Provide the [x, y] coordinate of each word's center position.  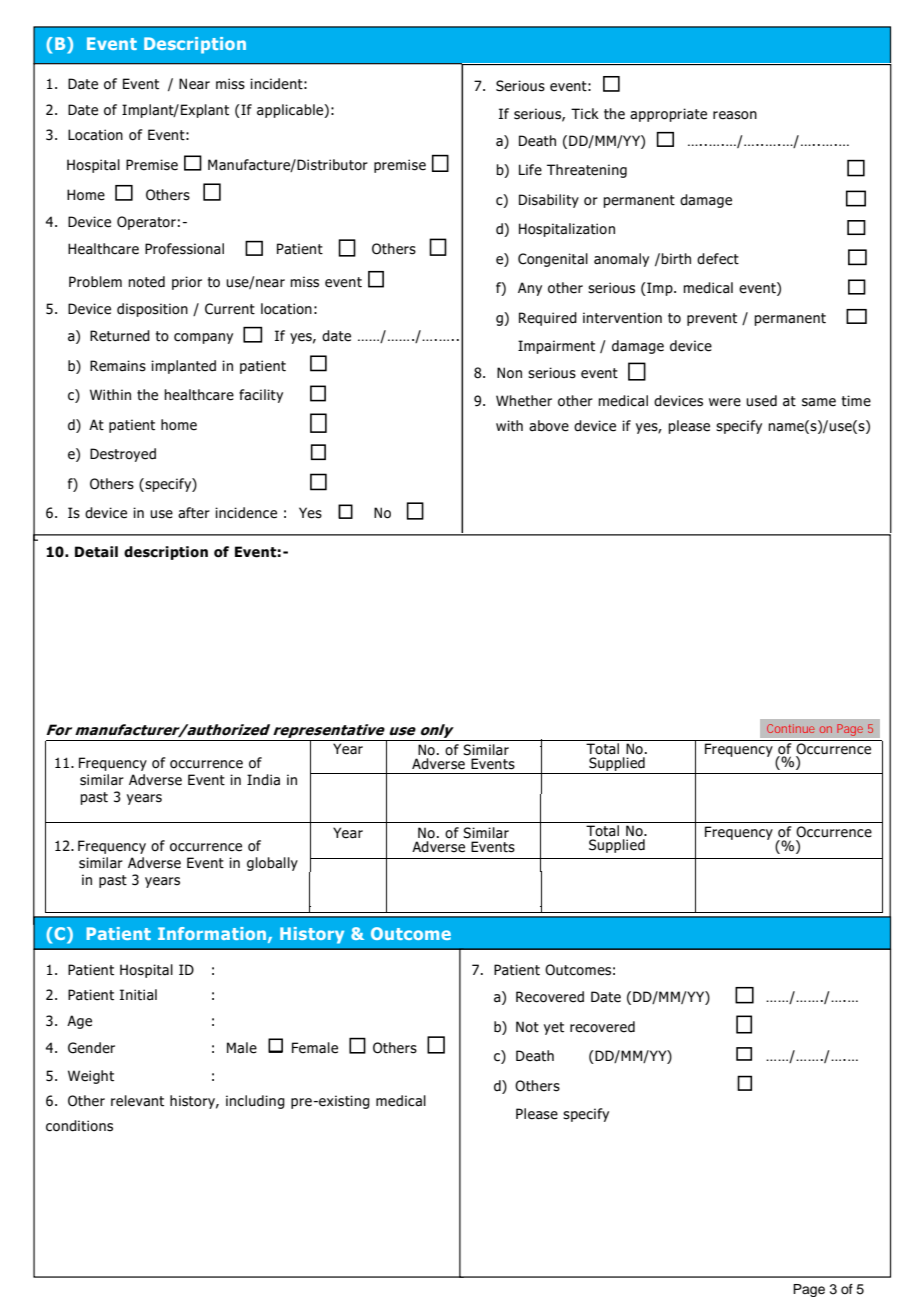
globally [272, 864]
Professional [184, 249]
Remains [118, 366]
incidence [246, 513]
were [725, 402]
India [263, 780]
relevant [137, 1101]
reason [735, 115]
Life [530, 170]
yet [554, 1028]
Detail [96, 552]
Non [509, 373]
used [761, 401]
